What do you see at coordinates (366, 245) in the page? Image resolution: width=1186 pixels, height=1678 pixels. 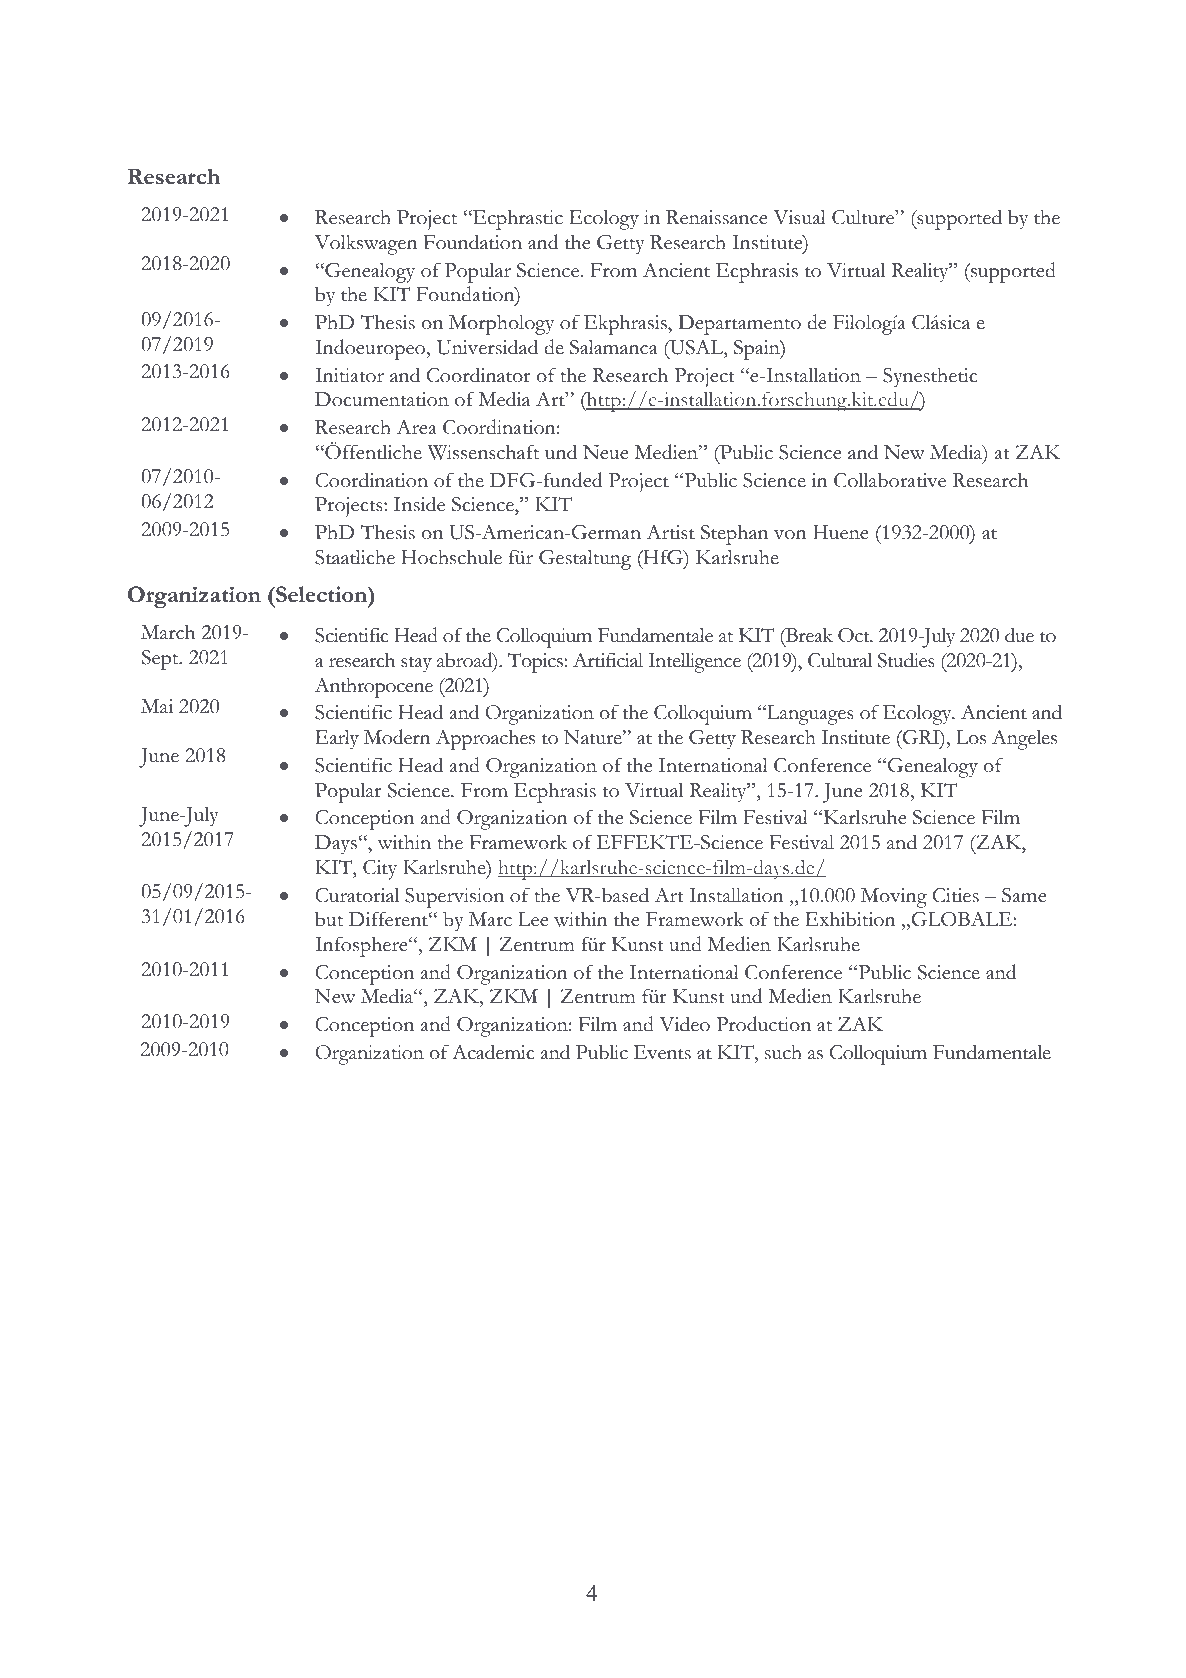 I see `Volkswagen` at bounding box center [366, 245].
